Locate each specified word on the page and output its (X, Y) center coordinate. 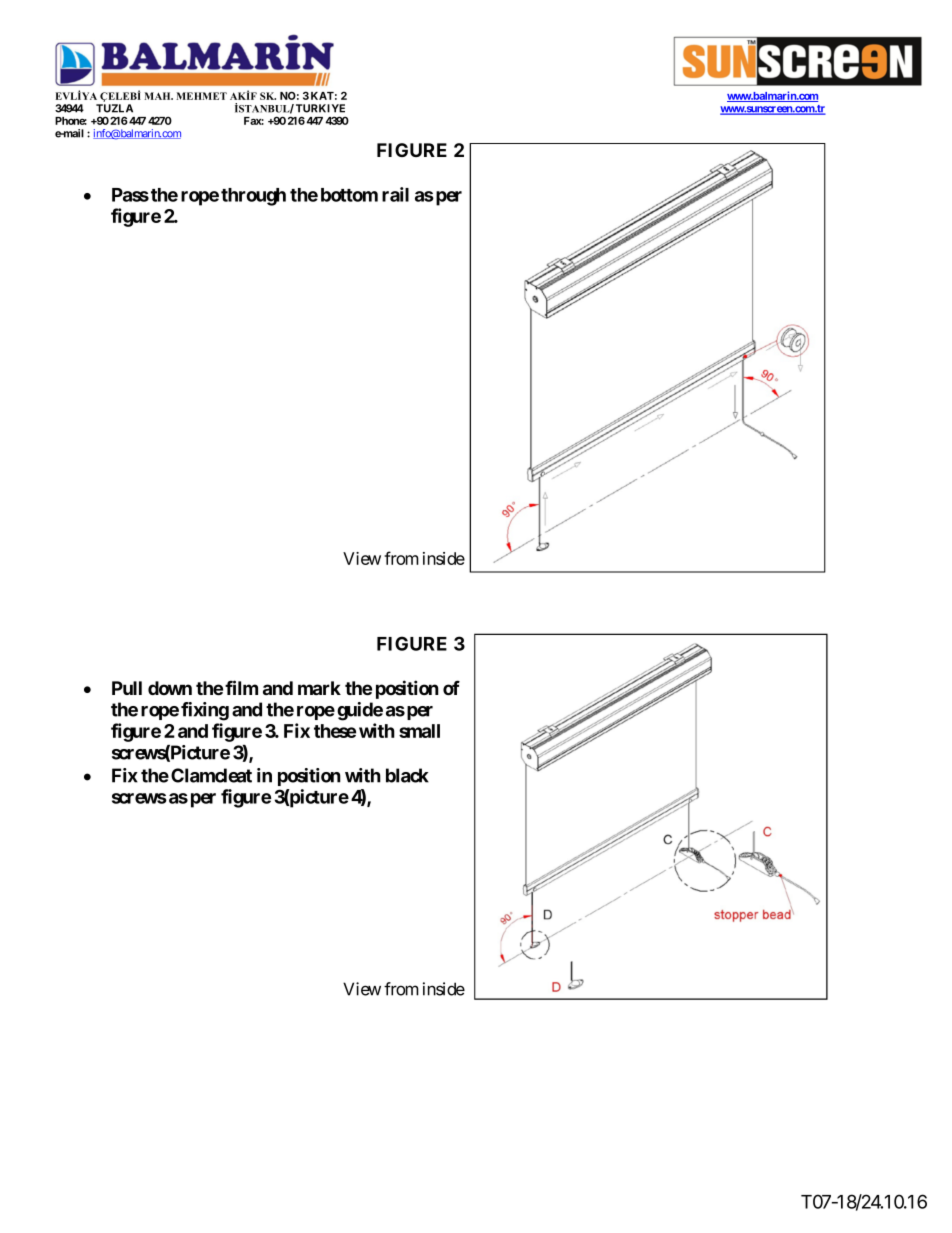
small (419, 731)
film (241, 687)
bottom (349, 195)
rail (395, 194)
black (407, 775)
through (253, 197)
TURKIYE (320, 108)
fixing (205, 711)
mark (319, 688)
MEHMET (201, 96)
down (170, 688)
